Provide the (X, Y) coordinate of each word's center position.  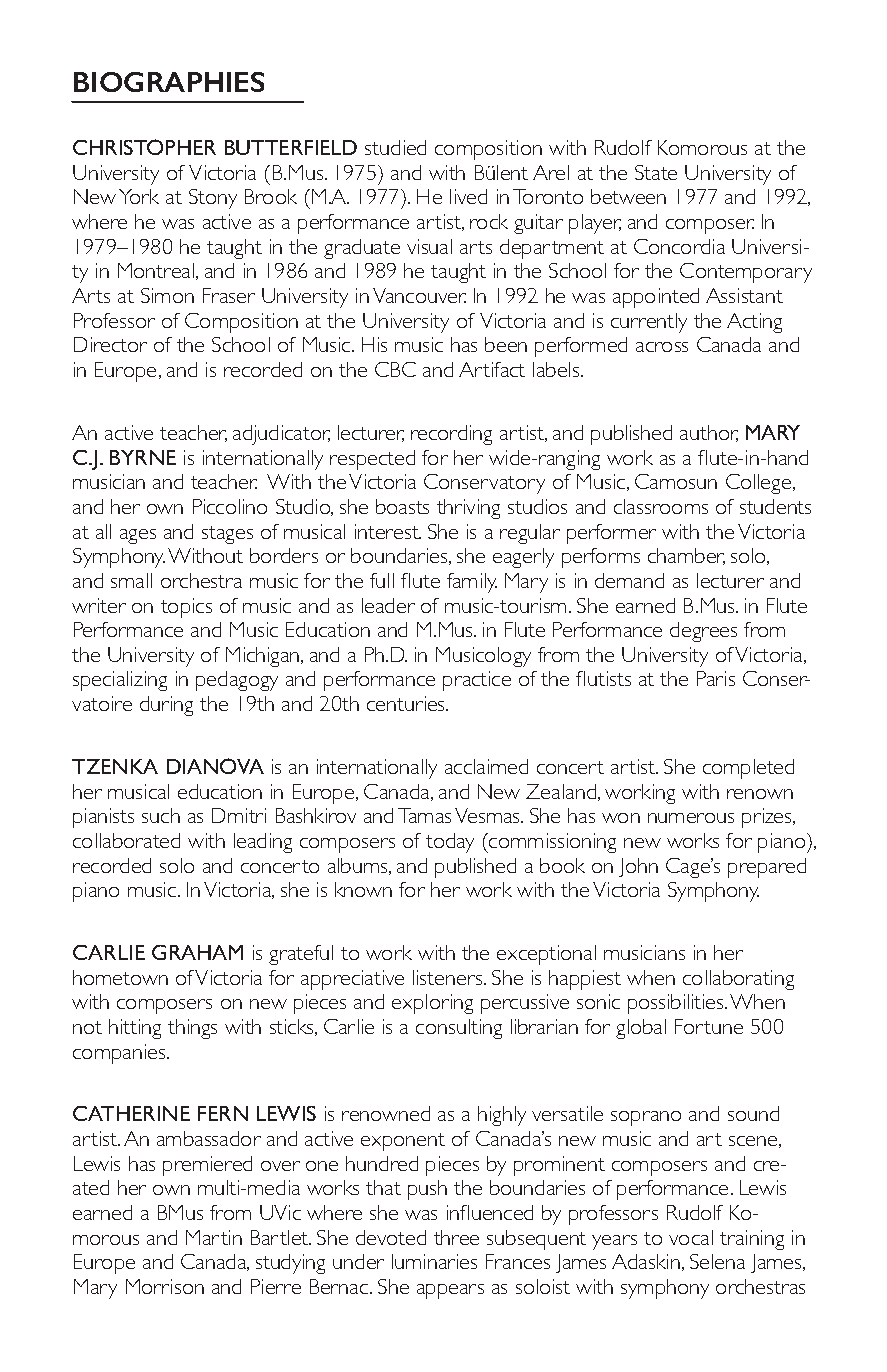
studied (395, 147)
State (656, 172)
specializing (120, 681)
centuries (407, 703)
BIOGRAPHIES (169, 82)
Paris (716, 678)
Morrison (165, 1286)
